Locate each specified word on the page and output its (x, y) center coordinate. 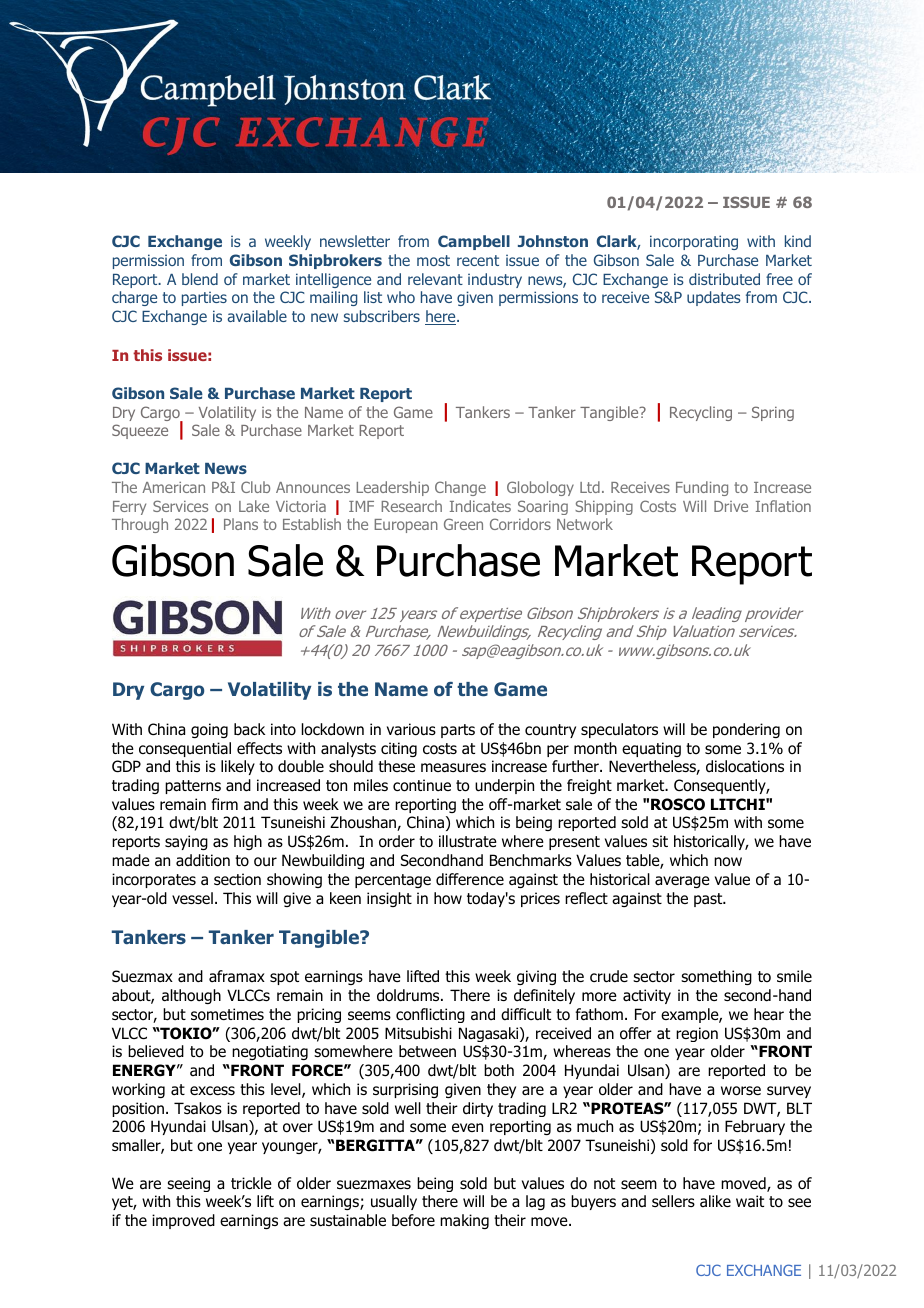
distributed (724, 279)
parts (458, 731)
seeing (188, 1184)
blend (200, 279)
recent (478, 260)
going (209, 730)
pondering (746, 730)
